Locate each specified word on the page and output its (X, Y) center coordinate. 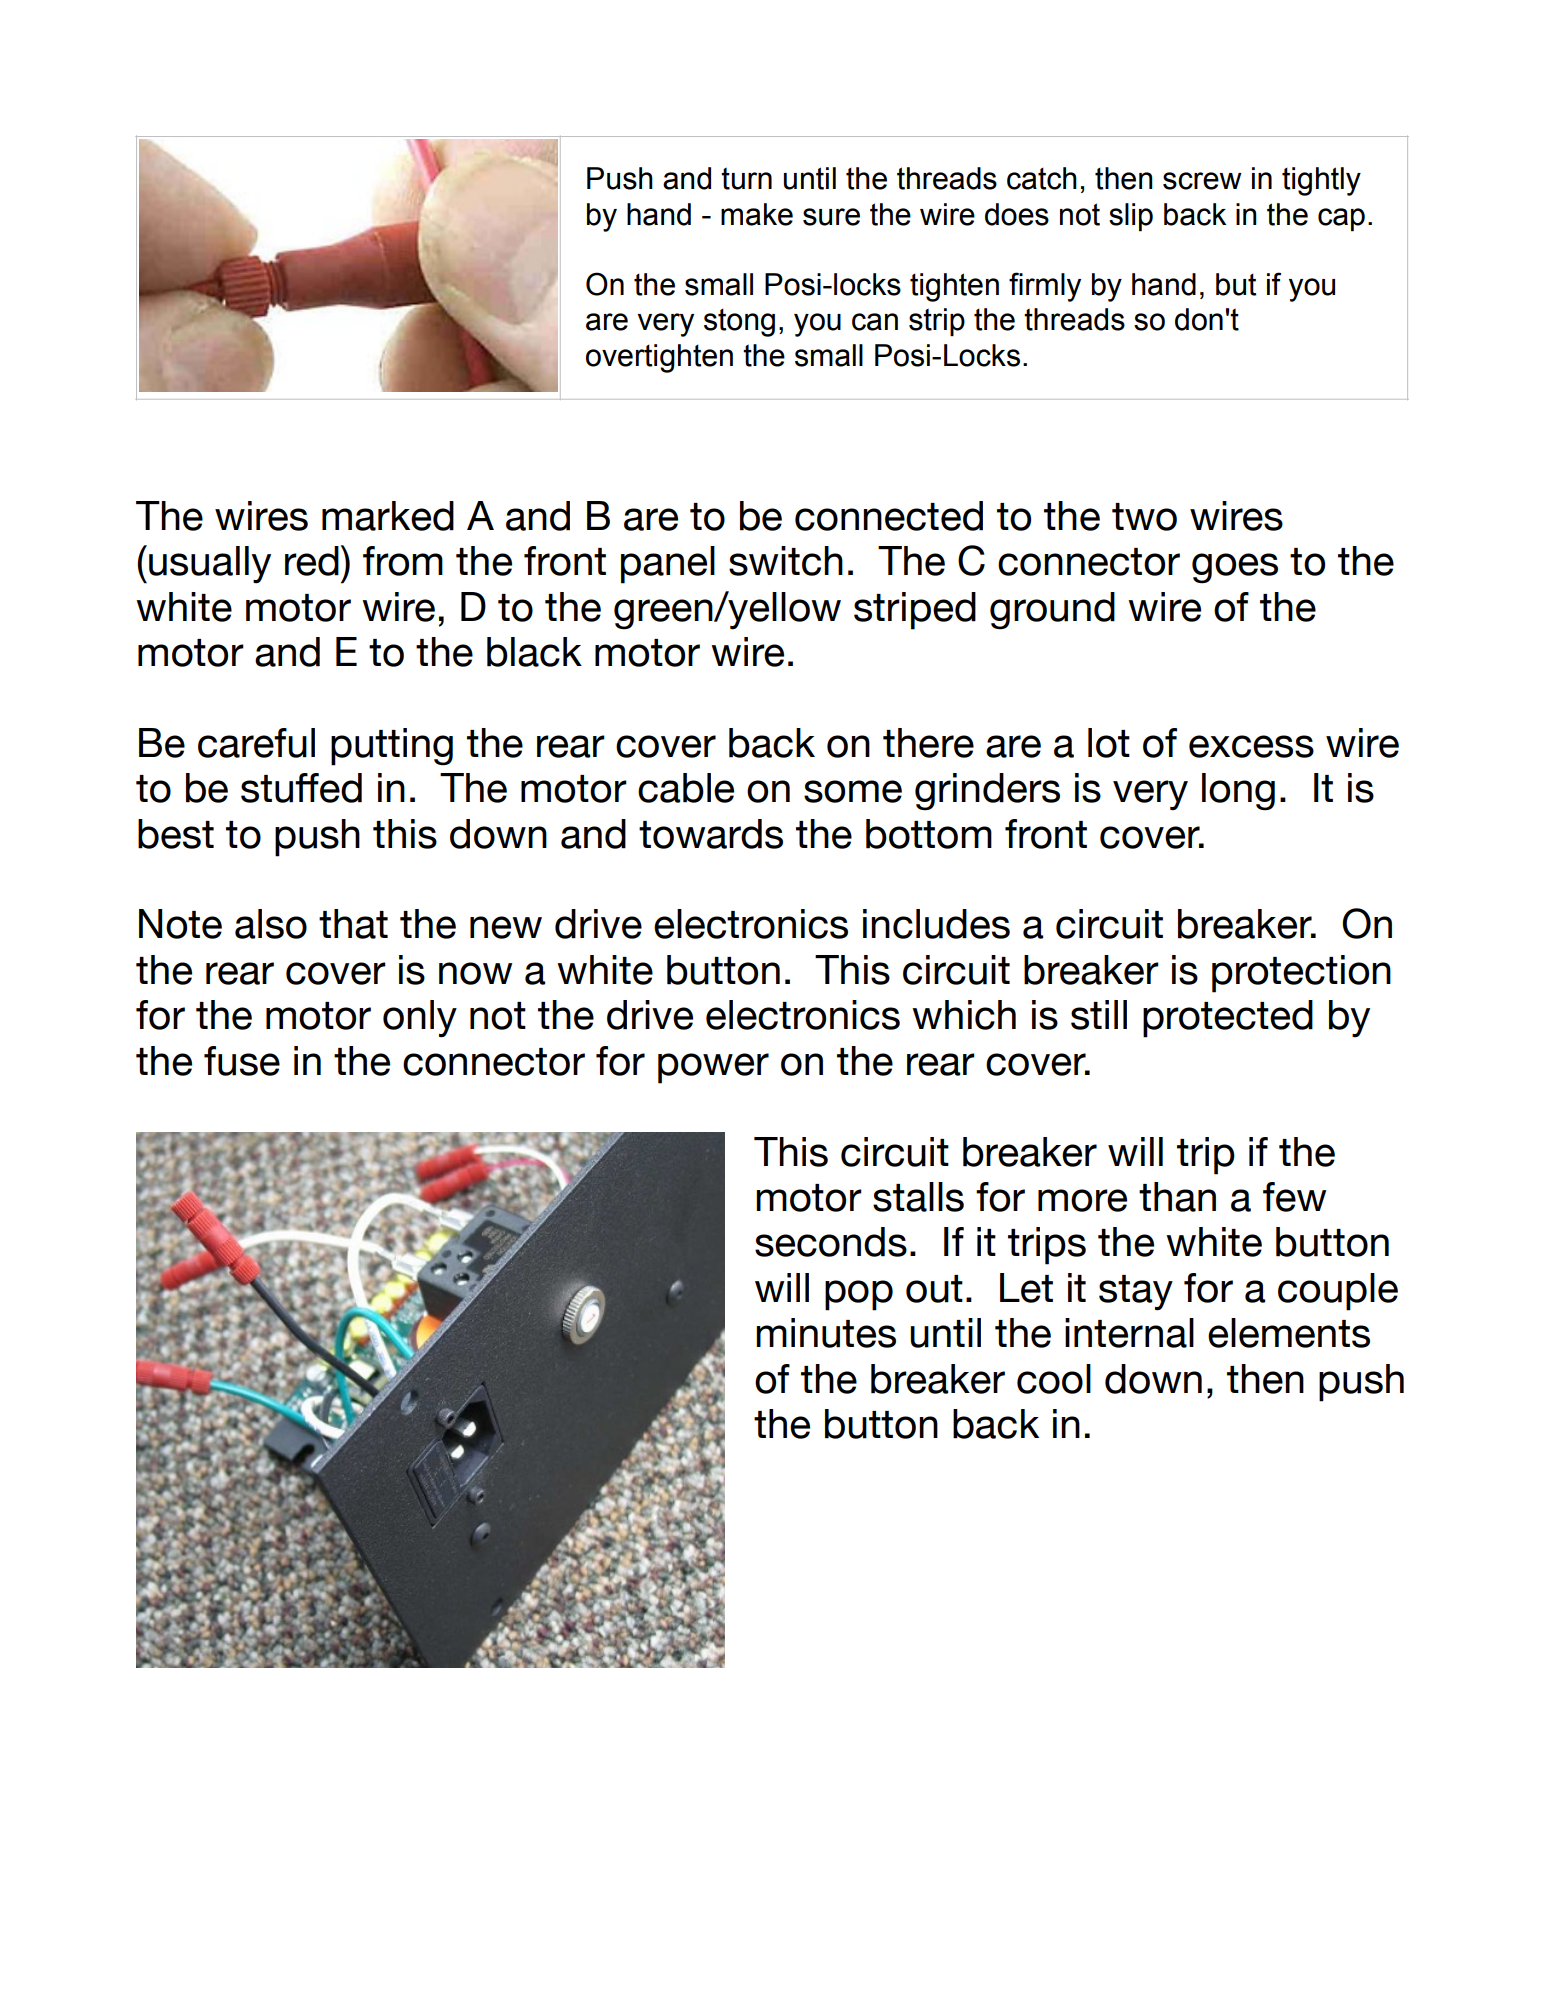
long (1238, 792)
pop (859, 1295)
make (757, 214)
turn (746, 178)
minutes (826, 1333)
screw (1202, 181)
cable (686, 788)
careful (256, 743)
